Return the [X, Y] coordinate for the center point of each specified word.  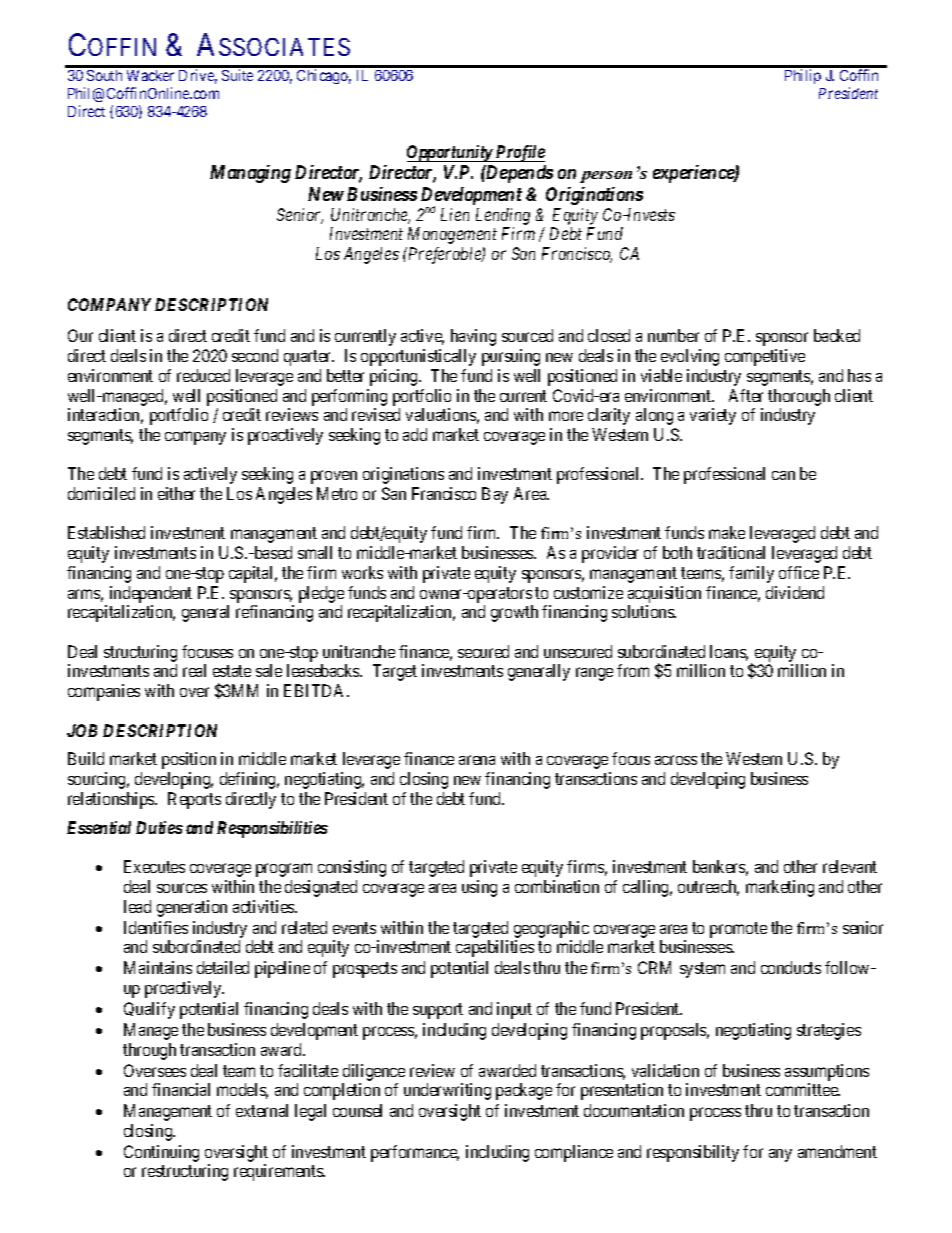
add [415, 434]
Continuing [161, 1153]
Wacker [150, 75]
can [783, 475]
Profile [519, 153]
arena [477, 760]
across [676, 760]
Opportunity [450, 153]
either [176, 493]
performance [415, 1153]
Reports [194, 800]
